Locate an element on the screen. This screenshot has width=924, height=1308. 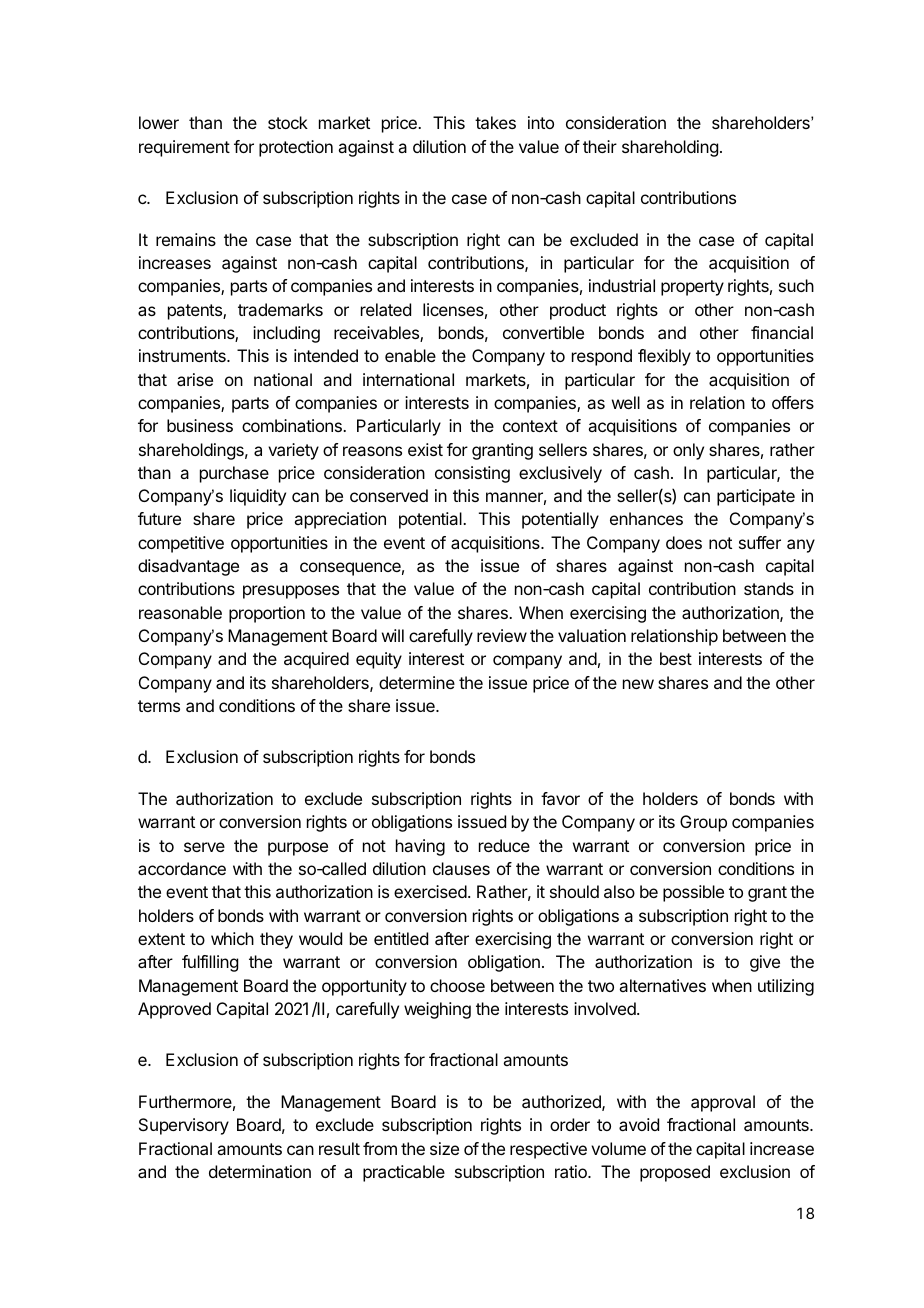
requirement is located at coordinates (184, 148).
